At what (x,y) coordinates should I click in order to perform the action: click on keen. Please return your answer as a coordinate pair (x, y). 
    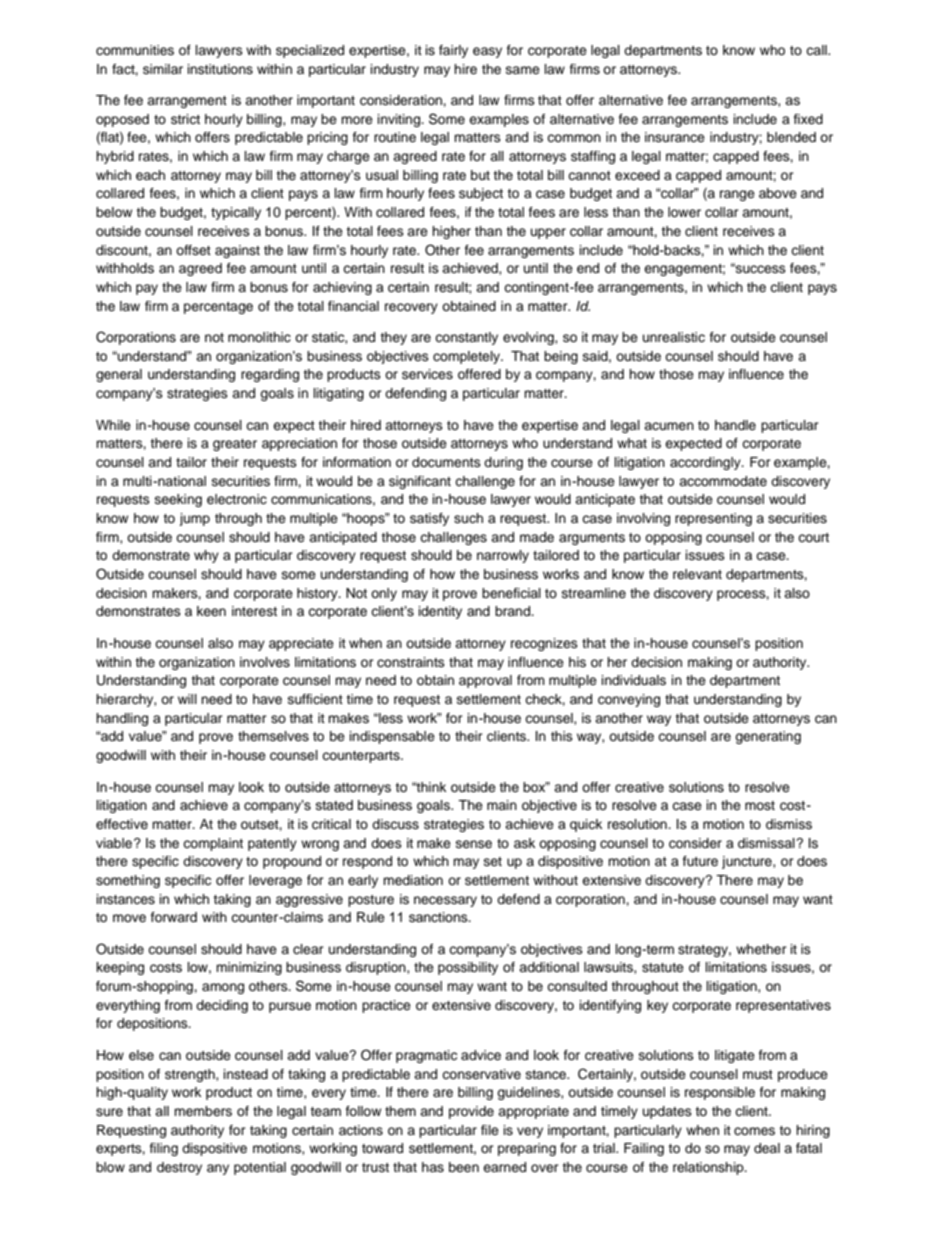
    Looking at the image, I should click on (211, 611).
